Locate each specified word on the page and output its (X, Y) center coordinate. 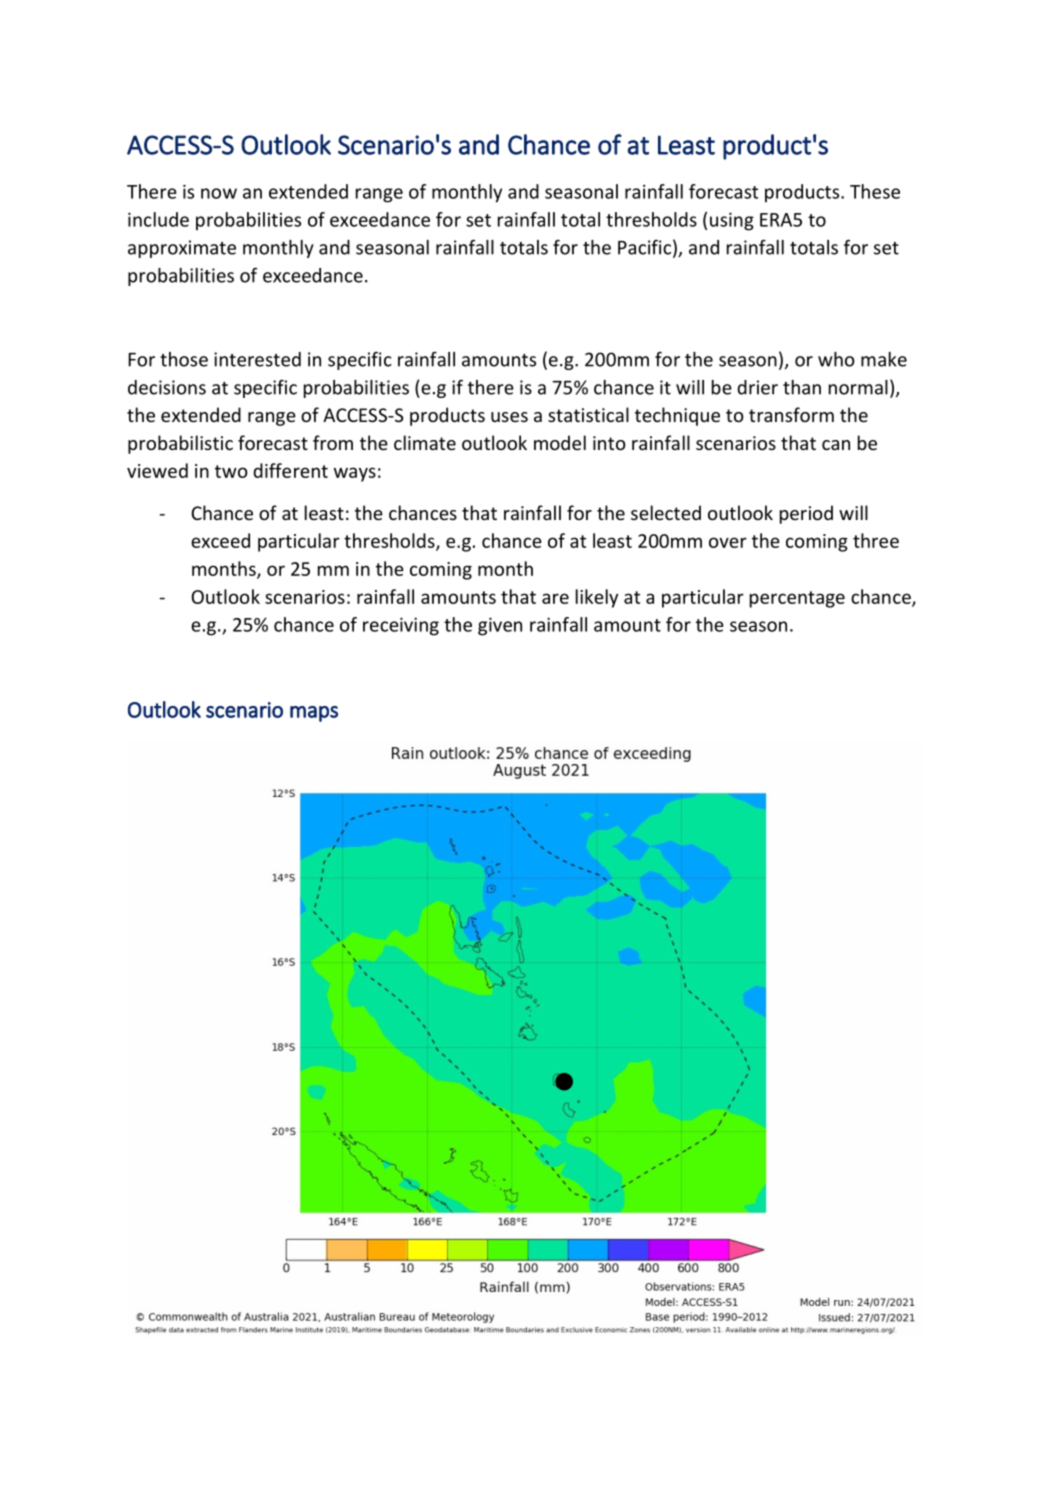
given (500, 626)
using (732, 221)
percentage (797, 599)
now (219, 193)
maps (314, 714)
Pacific (644, 247)
